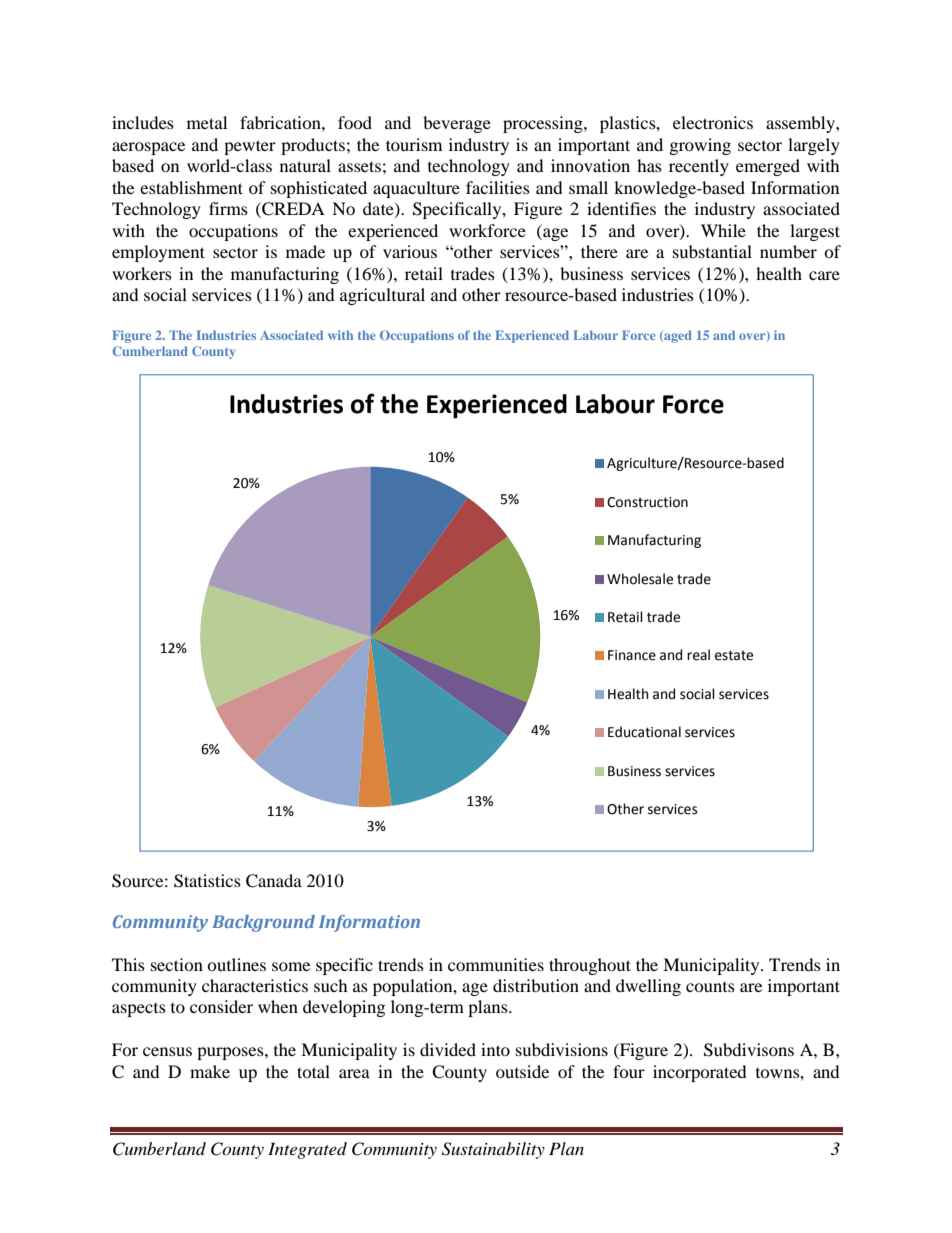 Image resolution: width=952 pixels, height=1233 pixels. What do you see at coordinates (457, 124) in the image?
I see `beverage` at bounding box center [457, 124].
